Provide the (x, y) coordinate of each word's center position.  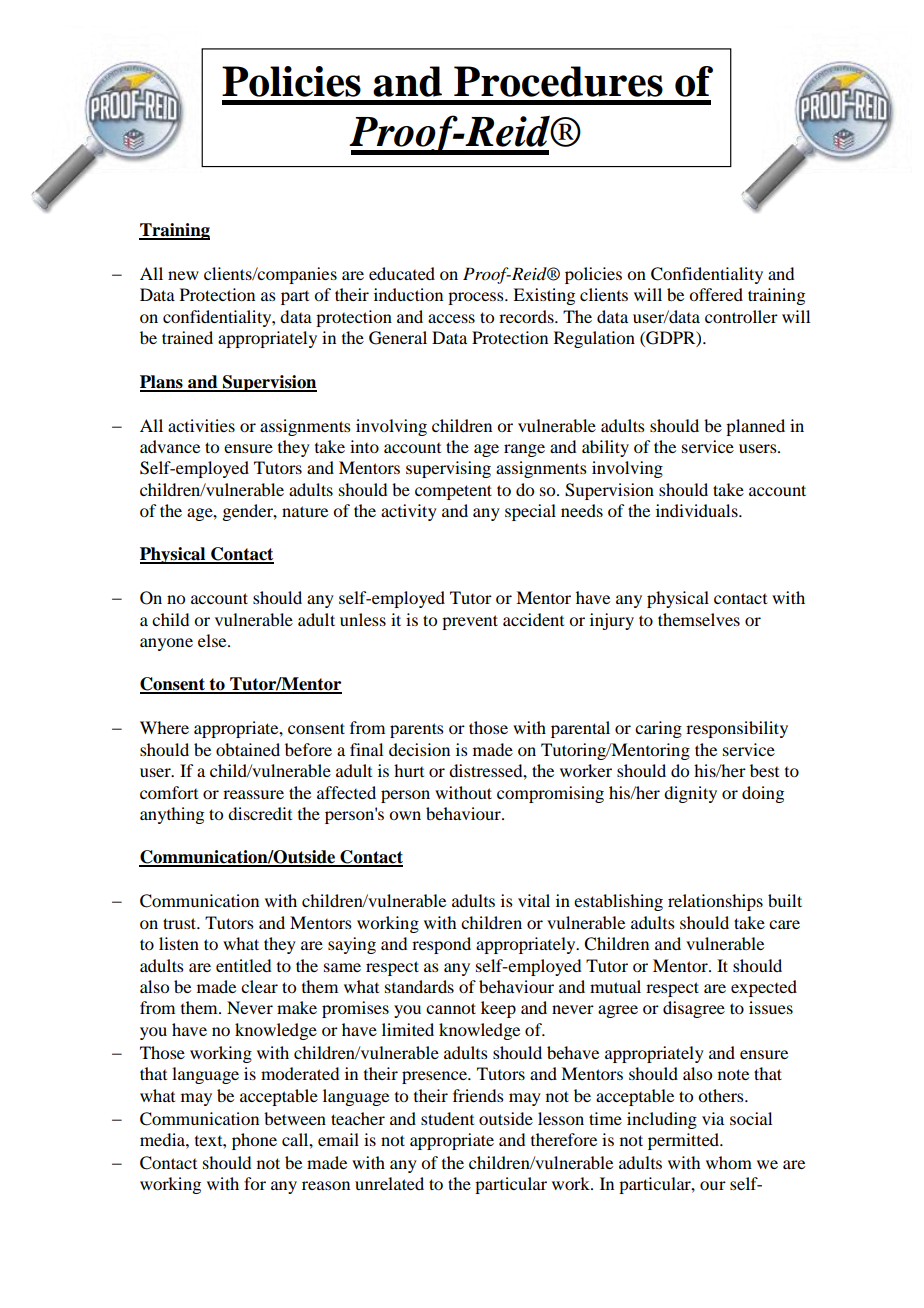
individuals (698, 510)
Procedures (558, 81)
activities (201, 425)
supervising (448, 469)
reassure (253, 794)
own (405, 815)
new (183, 275)
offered (716, 294)
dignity (690, 794)
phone (254, 1141)
